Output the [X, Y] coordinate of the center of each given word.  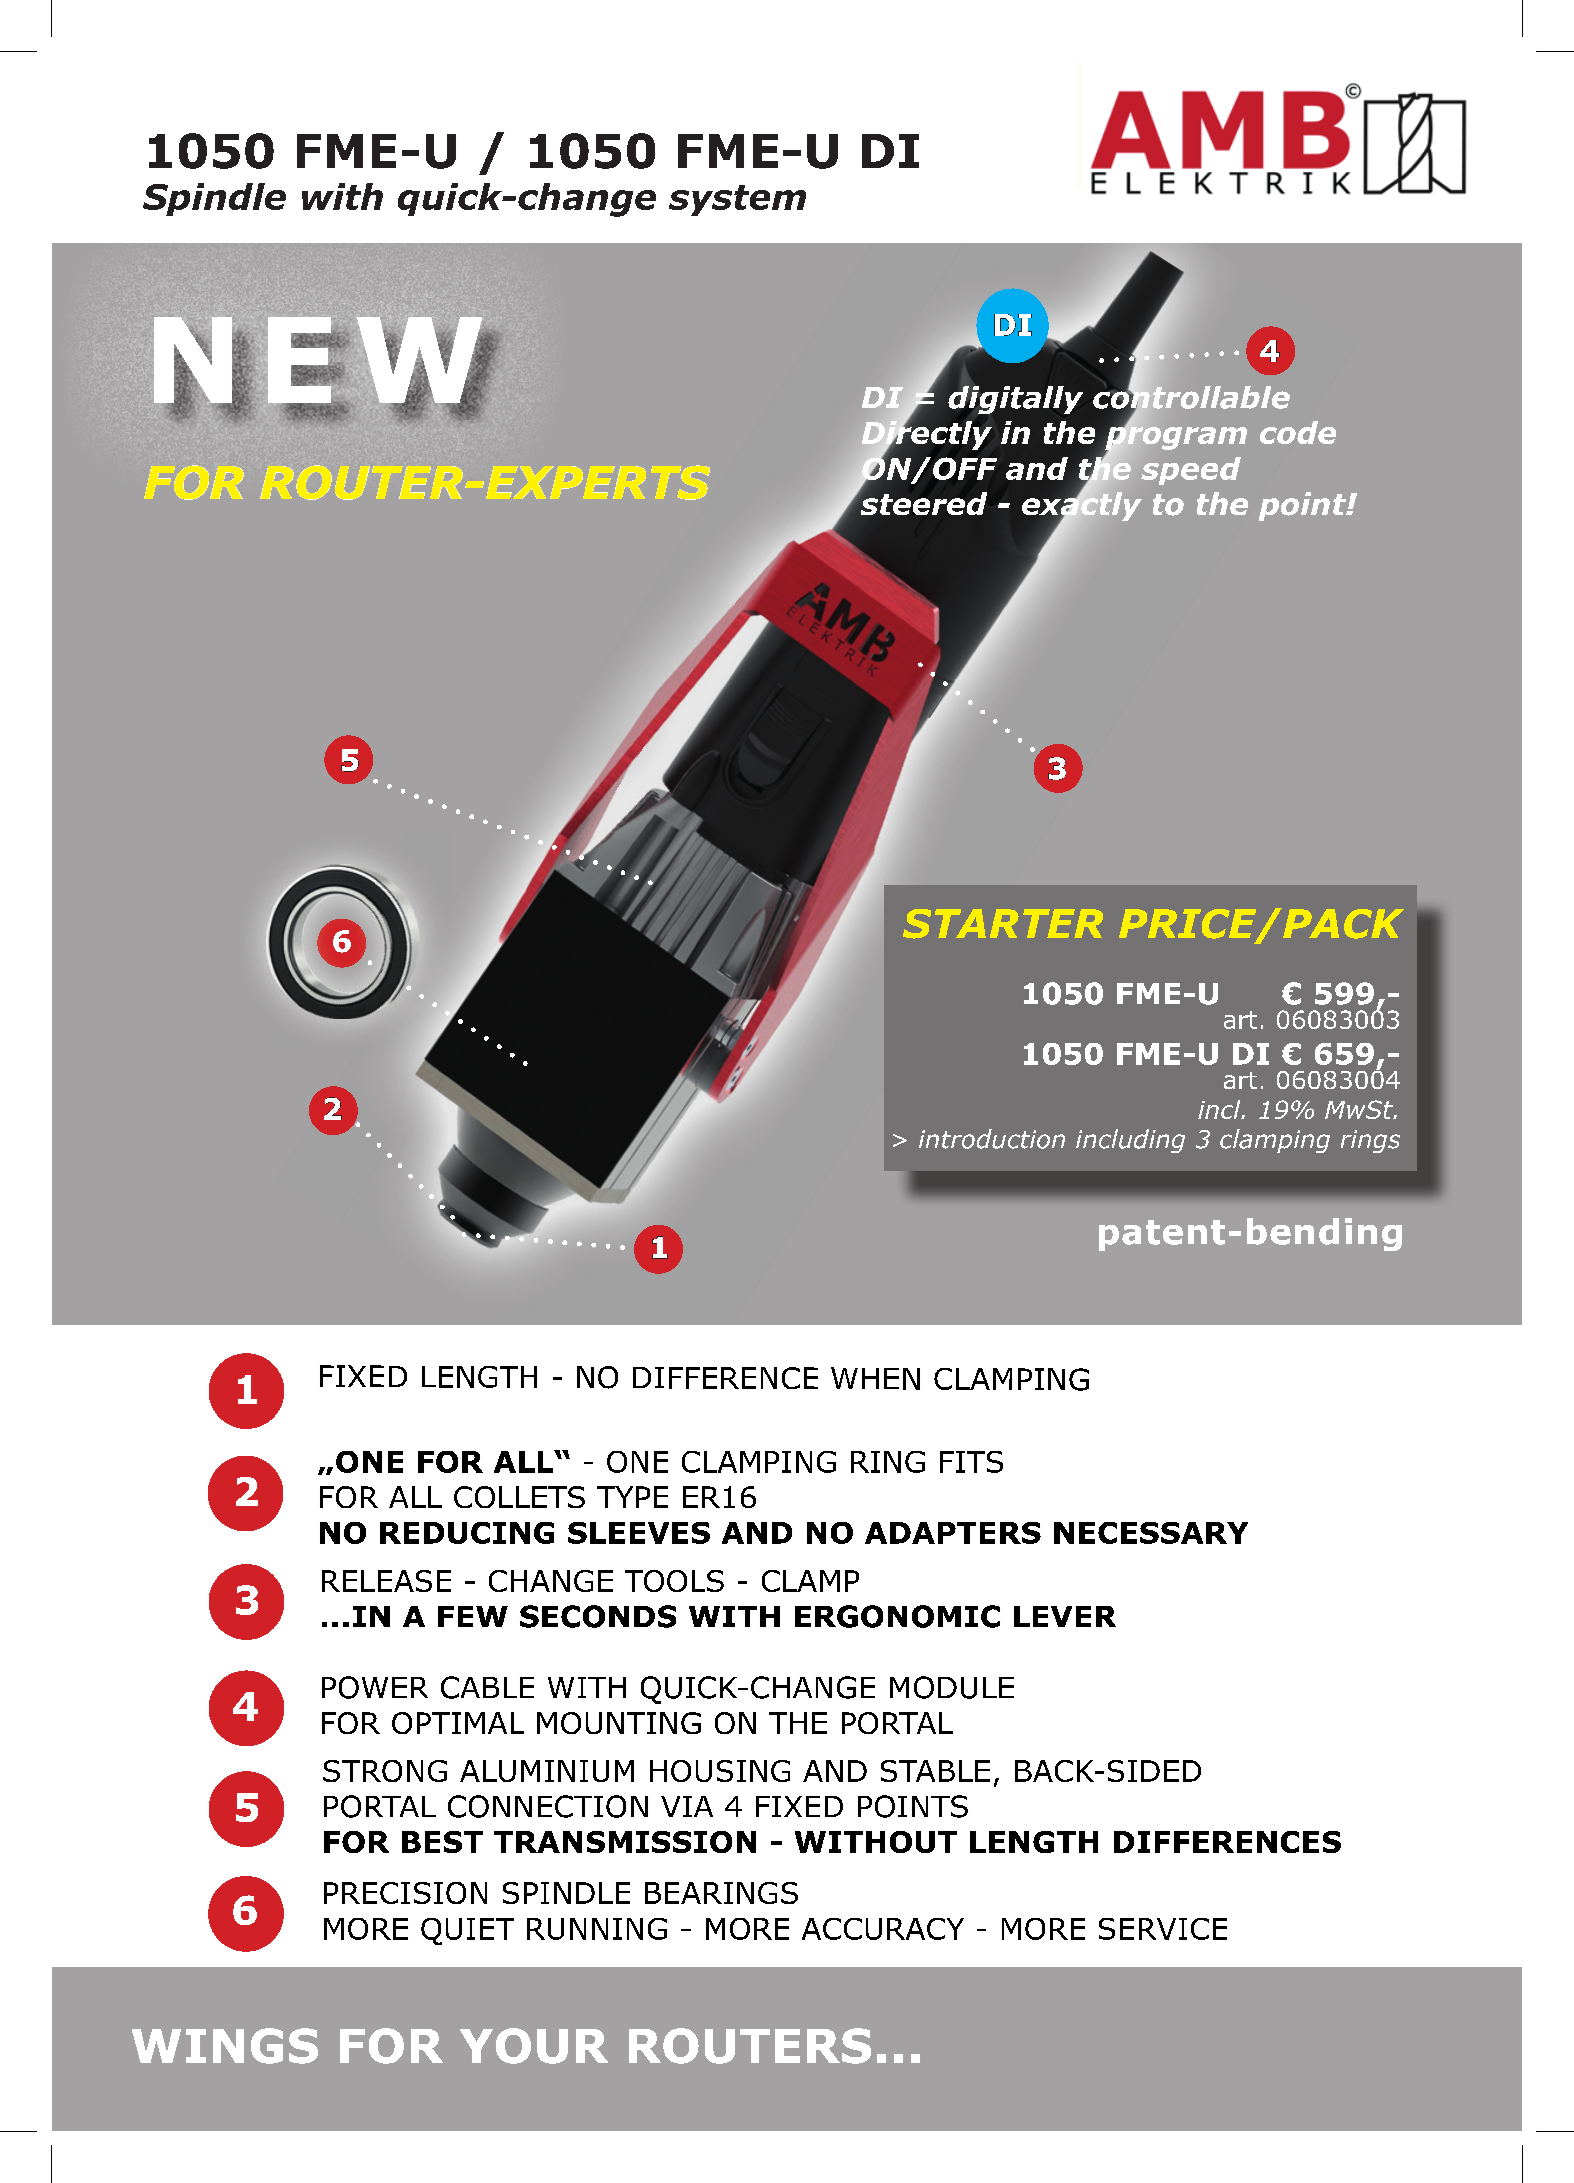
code [1298, 432]
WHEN [875, 1378]
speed [1191, 471]
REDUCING [467, 1533]
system [737, 200]
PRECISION [405, 1893]
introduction [992, 1139]
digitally [1015, 398]
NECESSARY [1151, 1533]
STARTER [1003, 924]
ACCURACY [883, 1929]
